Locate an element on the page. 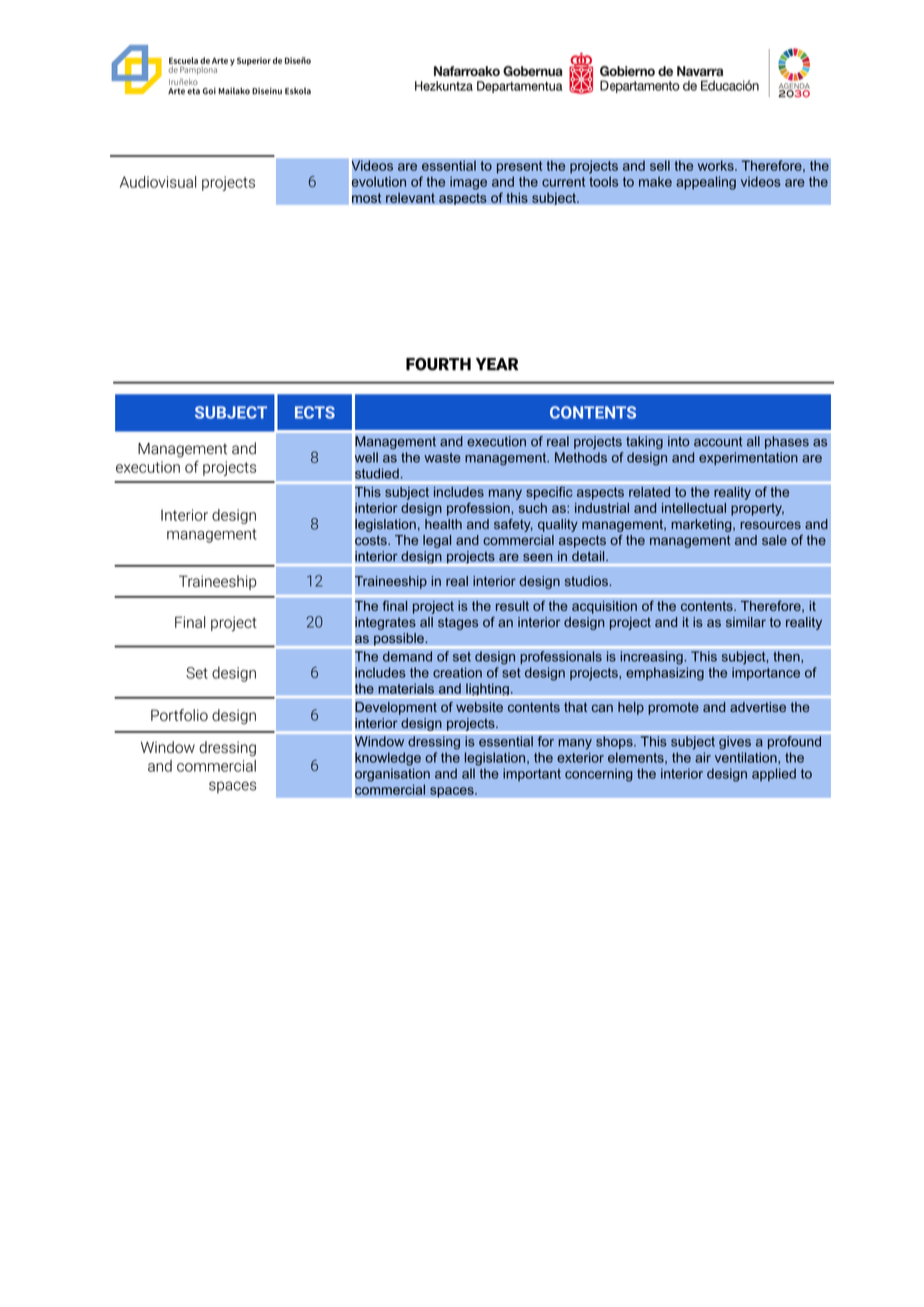  Portfolio is located at coordinates (179, 715).
